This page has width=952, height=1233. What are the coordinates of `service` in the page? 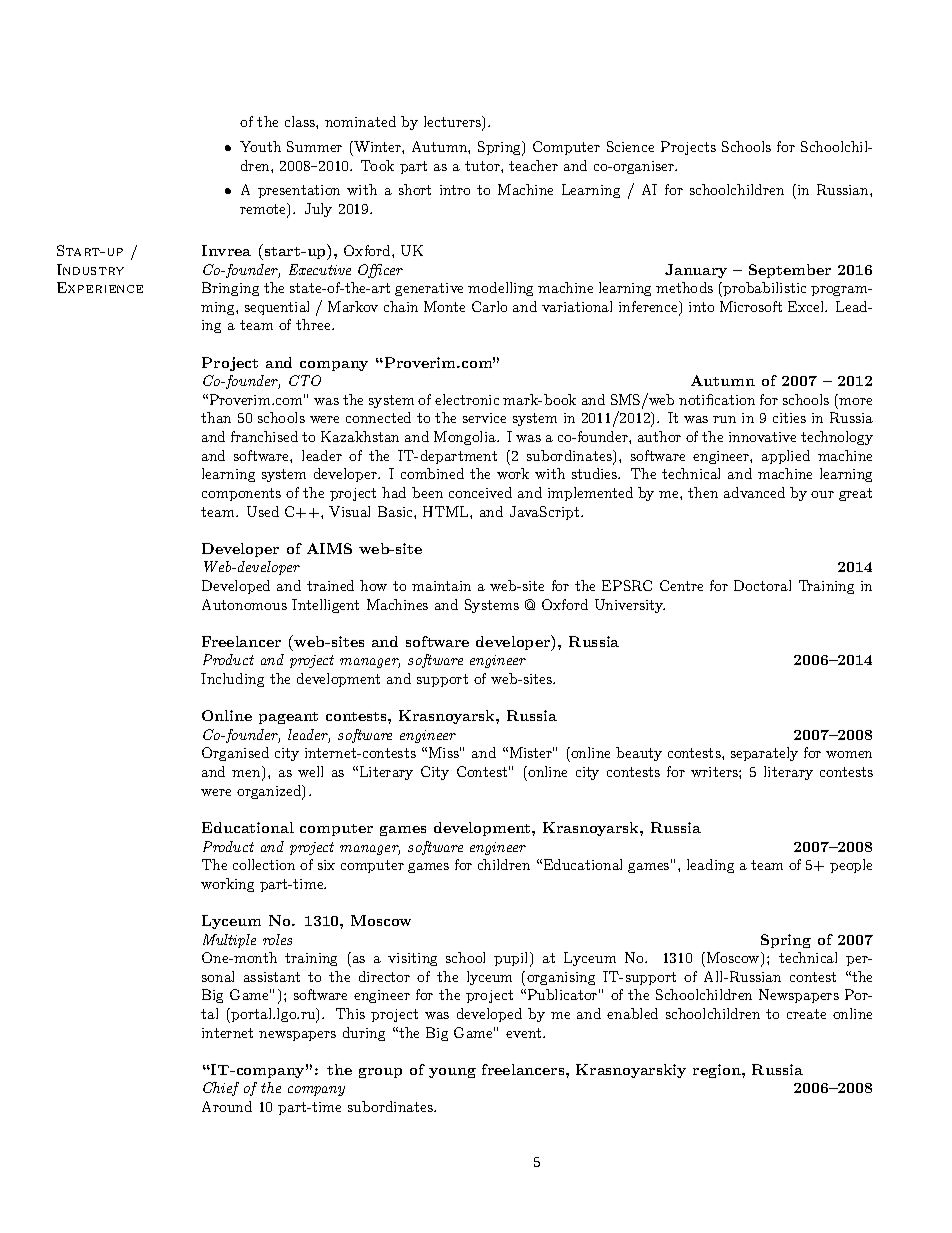 It's located at (484, 418).
